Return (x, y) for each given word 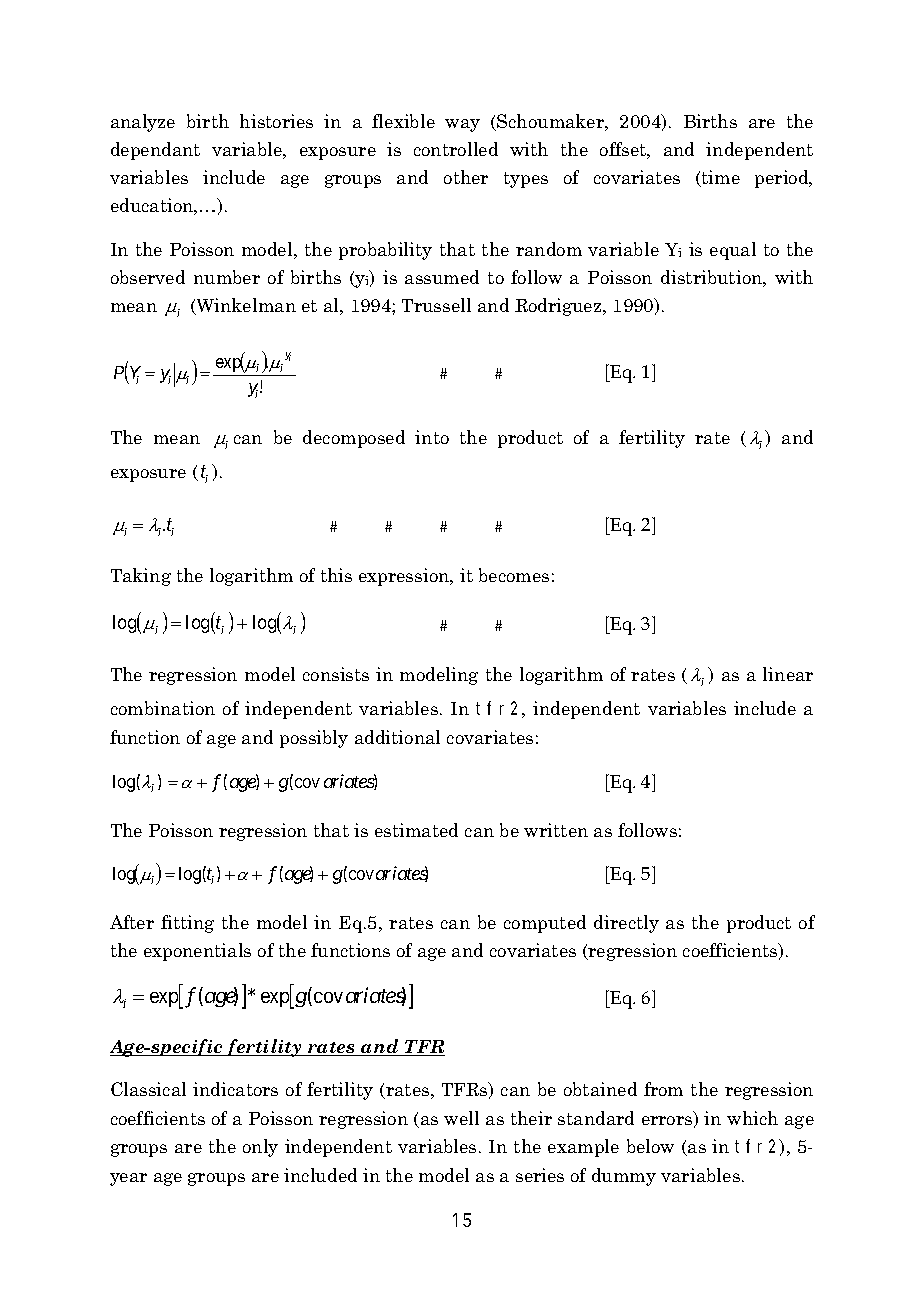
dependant (155, 151)
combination (163, 708)
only (260, 1148)
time (720, 178)
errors (668, 1122)
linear (788, 674)
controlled (456, 149)
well (461, 1118)
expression (405, 577)
